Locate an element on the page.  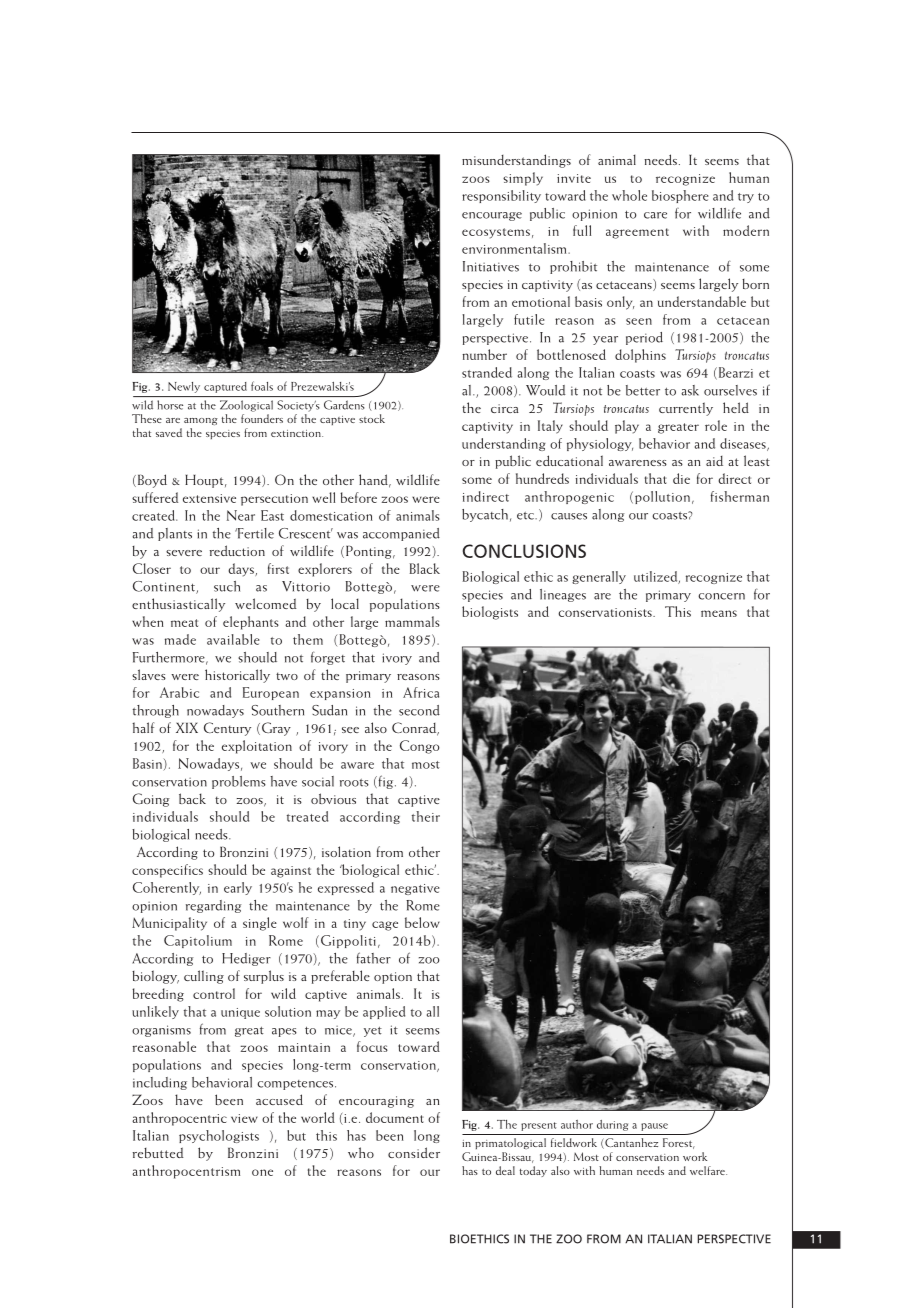
biosphere is located at coordinates (680, 196).
